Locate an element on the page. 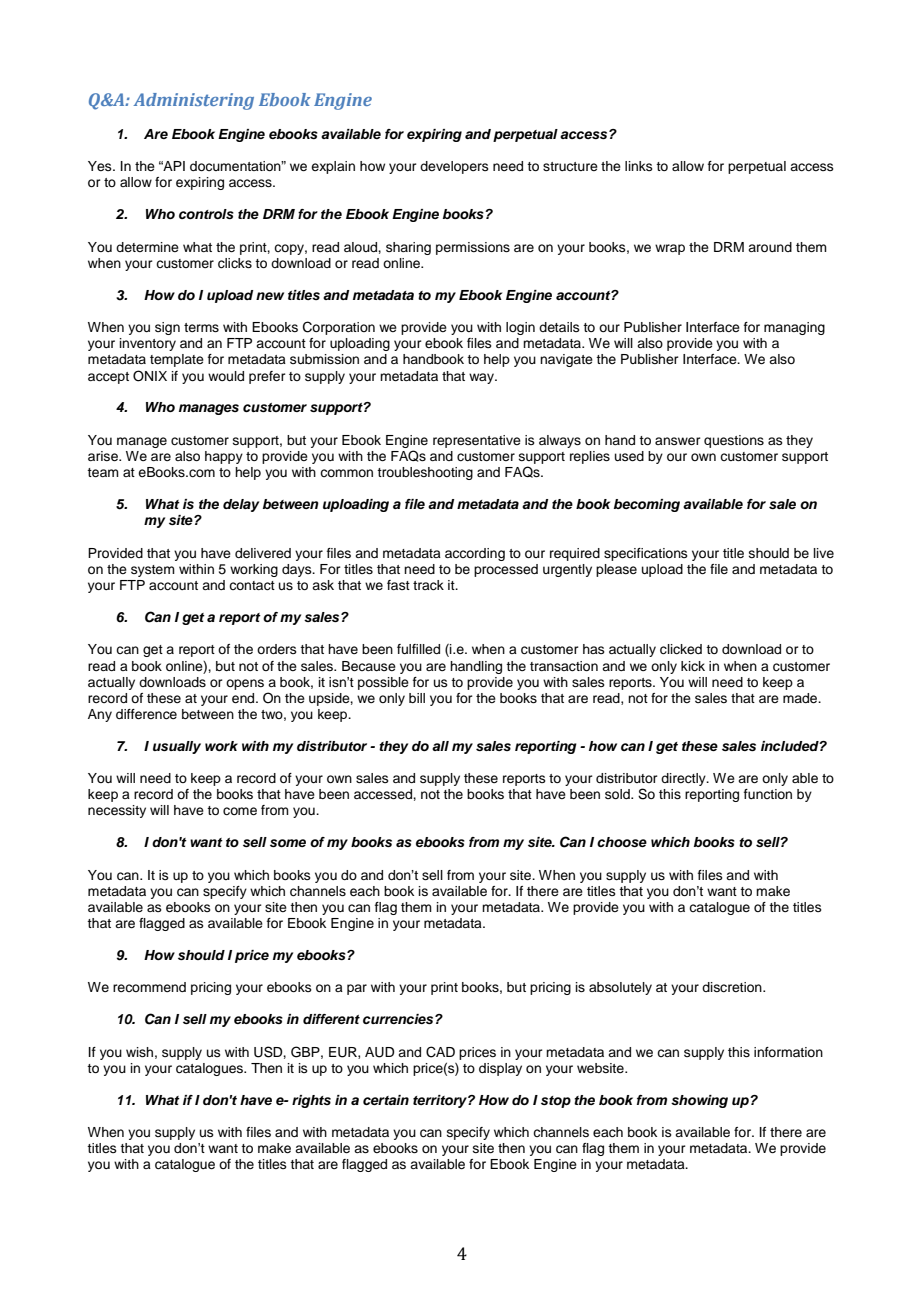 The image size is (924, 1309). recommend is located at coordinates (149, 987).
